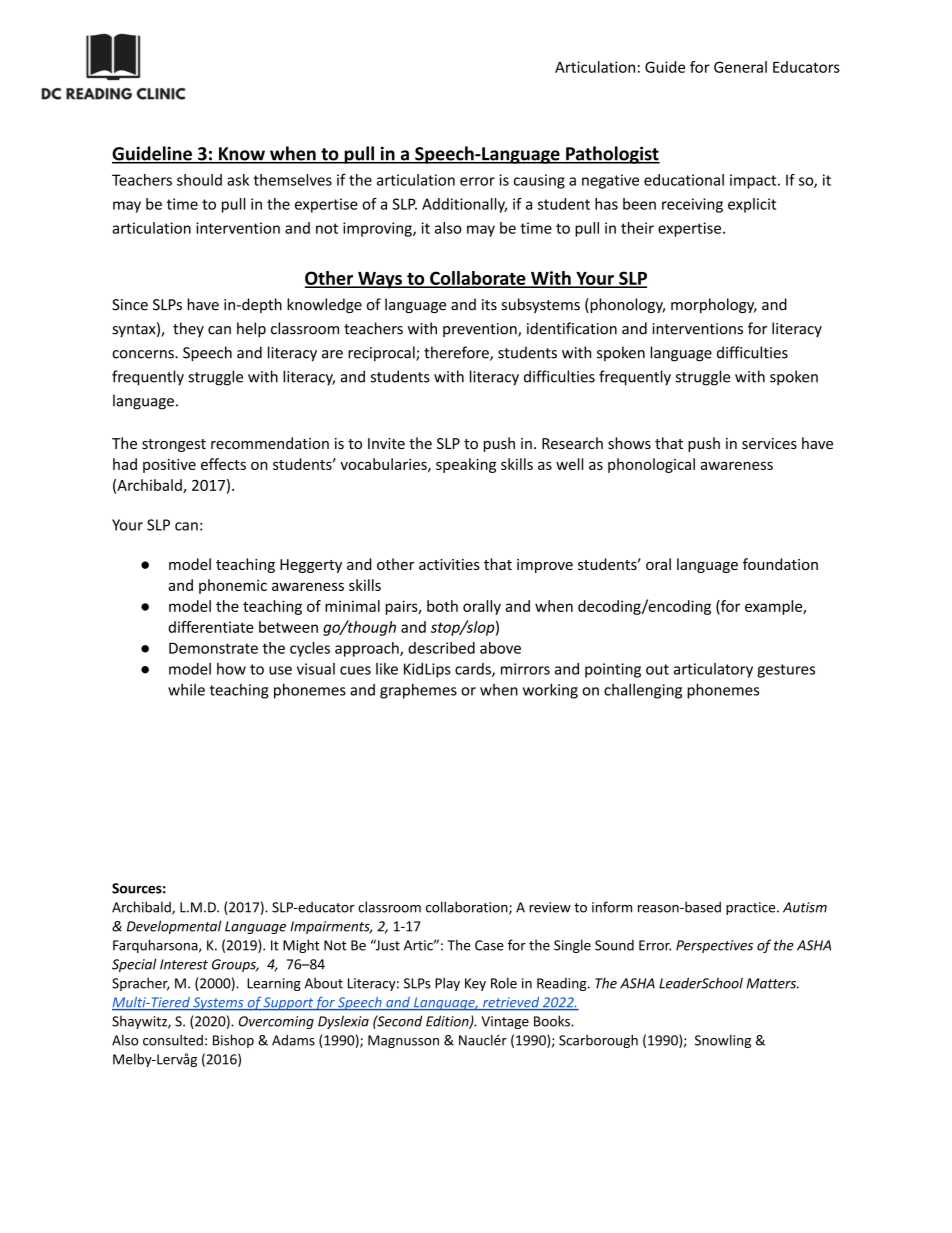 The width and height of the image is (952, 1233). I want to click on prevention, so click(481, 330).
